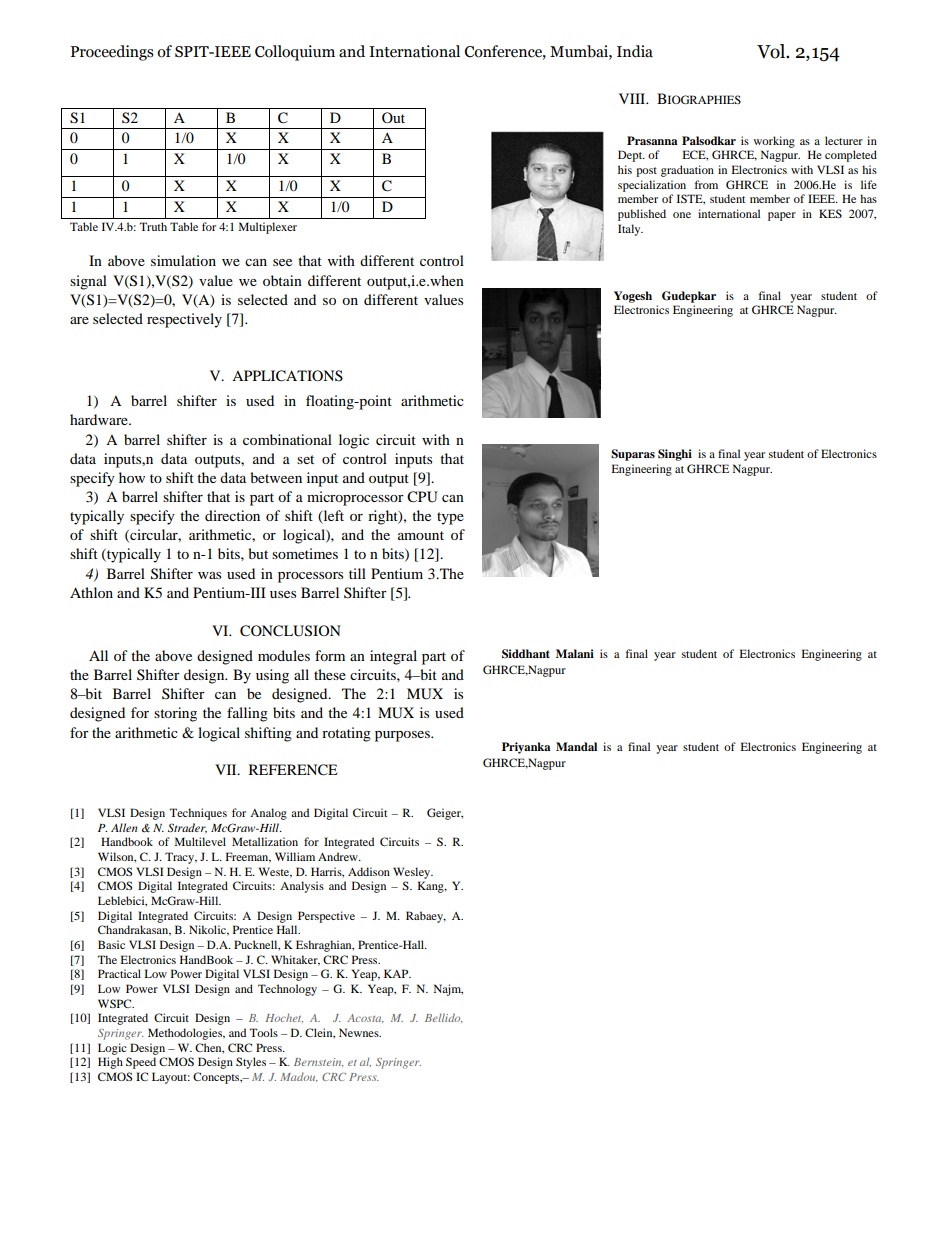  Describe the element at coordinates (397, 973) in the screenshot. I see `KAP` at that location.
